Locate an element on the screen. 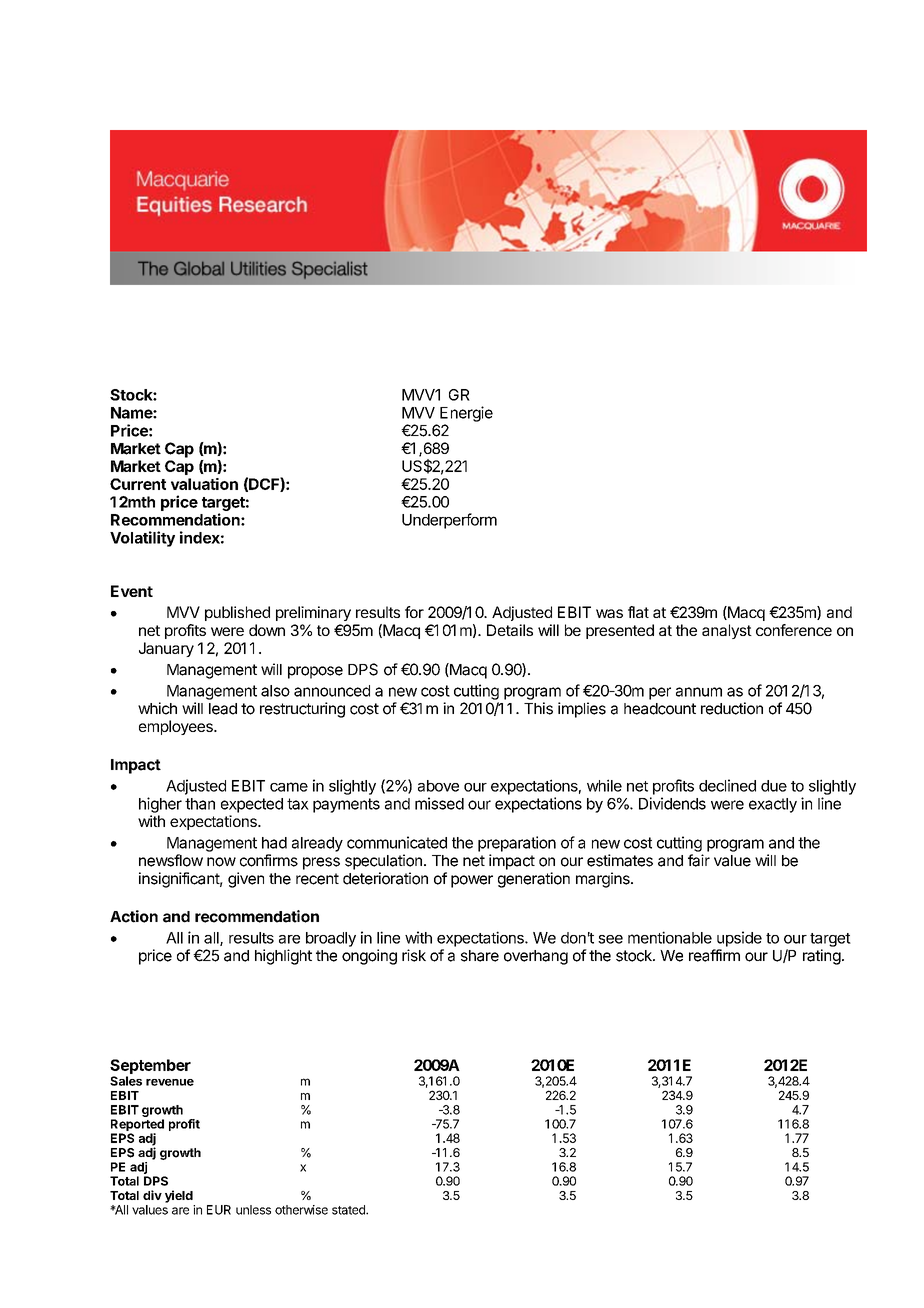 The width and height of the screenshot is (924, 1308). otherwise is located at coordinates (301, 1210).
